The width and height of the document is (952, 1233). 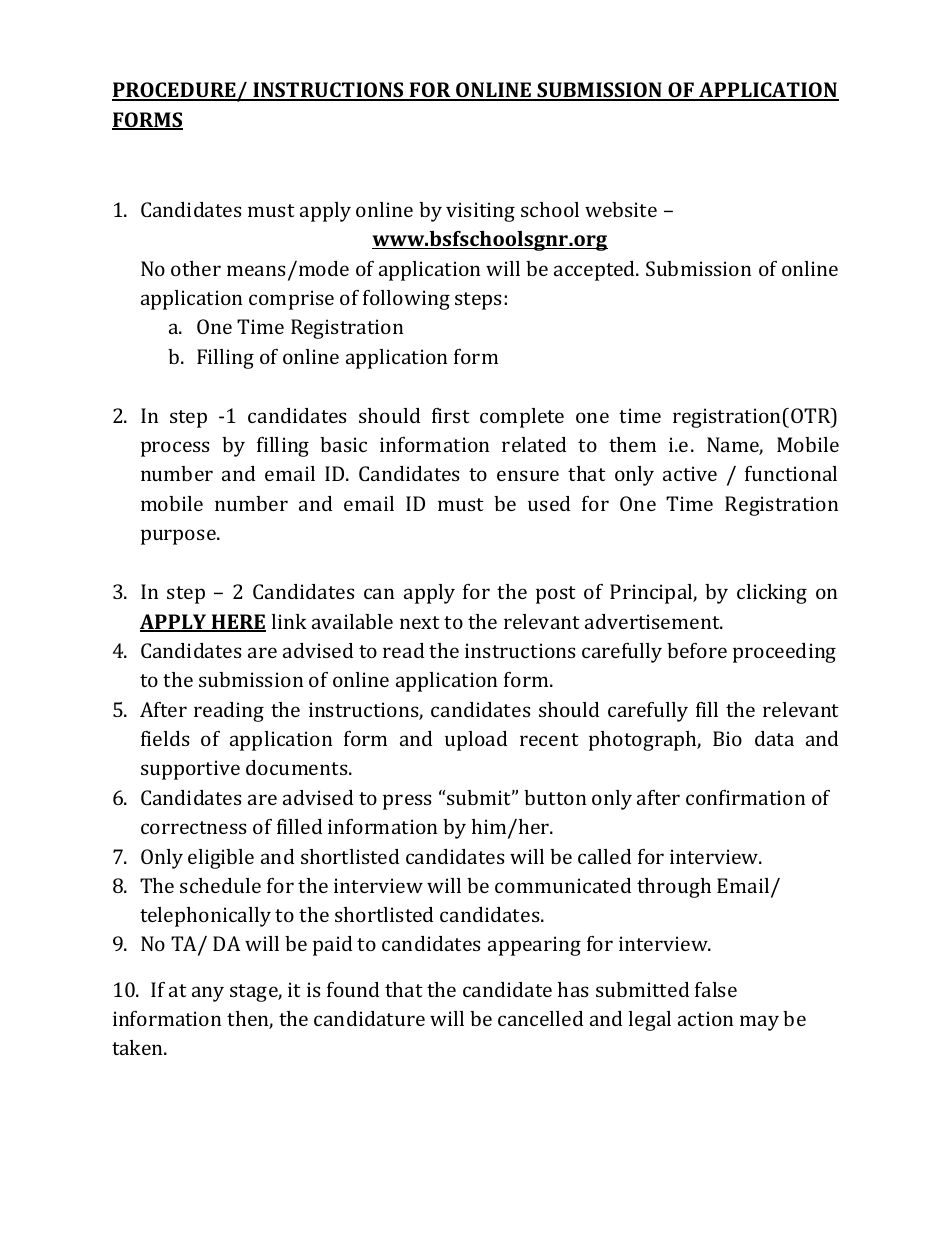 I want to click on website, so click(x=621, y=209).
